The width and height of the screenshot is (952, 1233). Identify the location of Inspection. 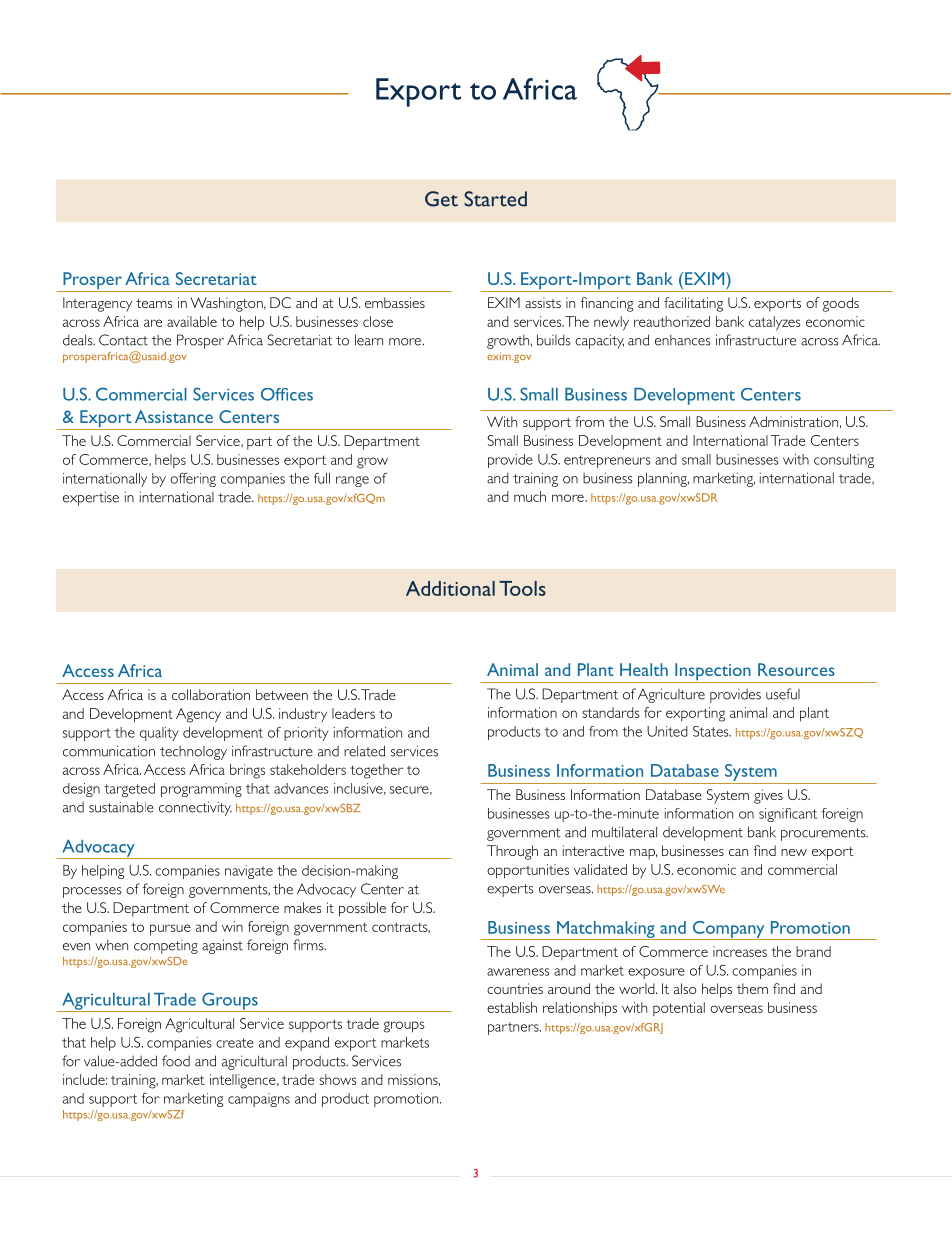
(713, 673).
